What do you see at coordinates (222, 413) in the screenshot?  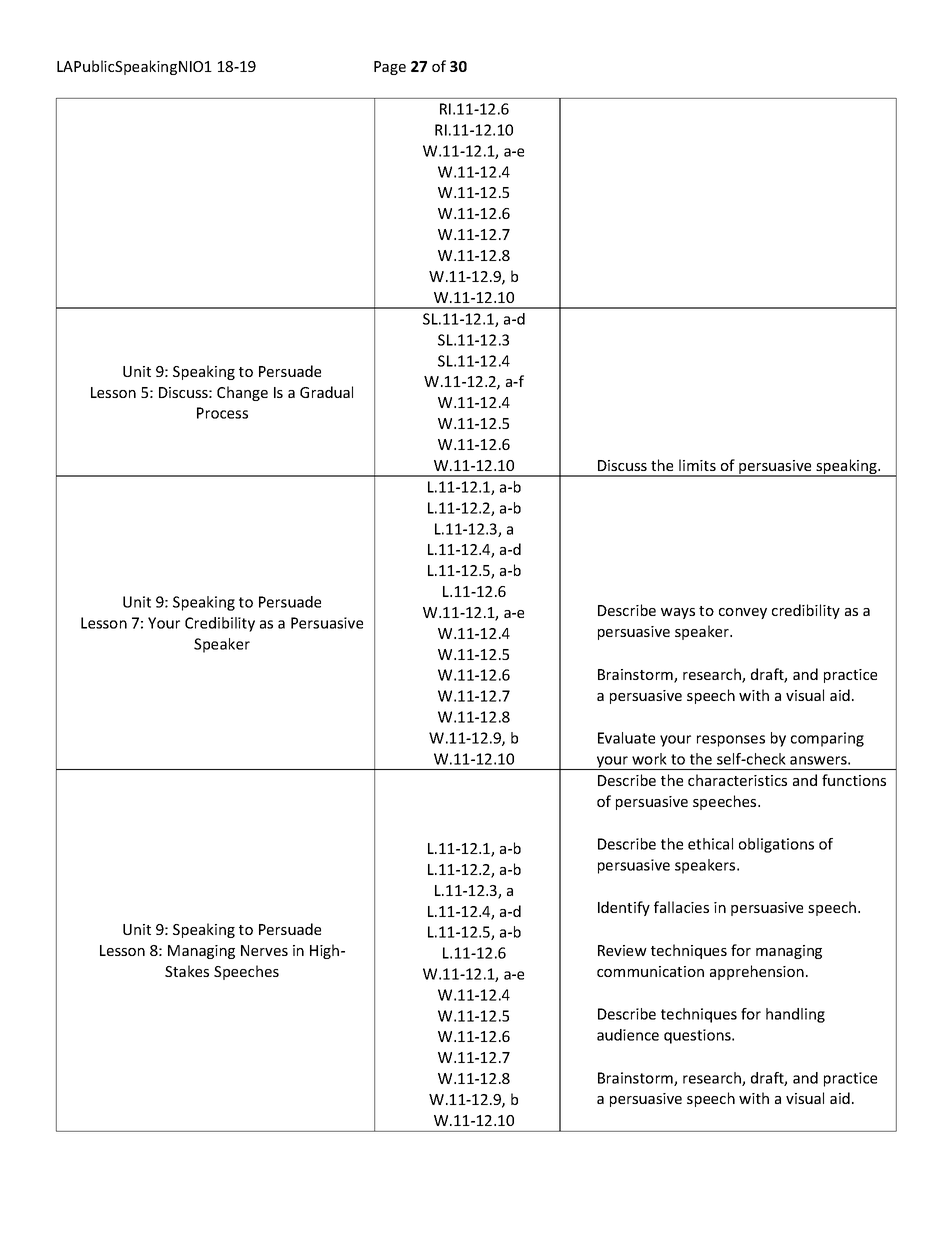 I see `Process` at bounding box center [222, 413].
